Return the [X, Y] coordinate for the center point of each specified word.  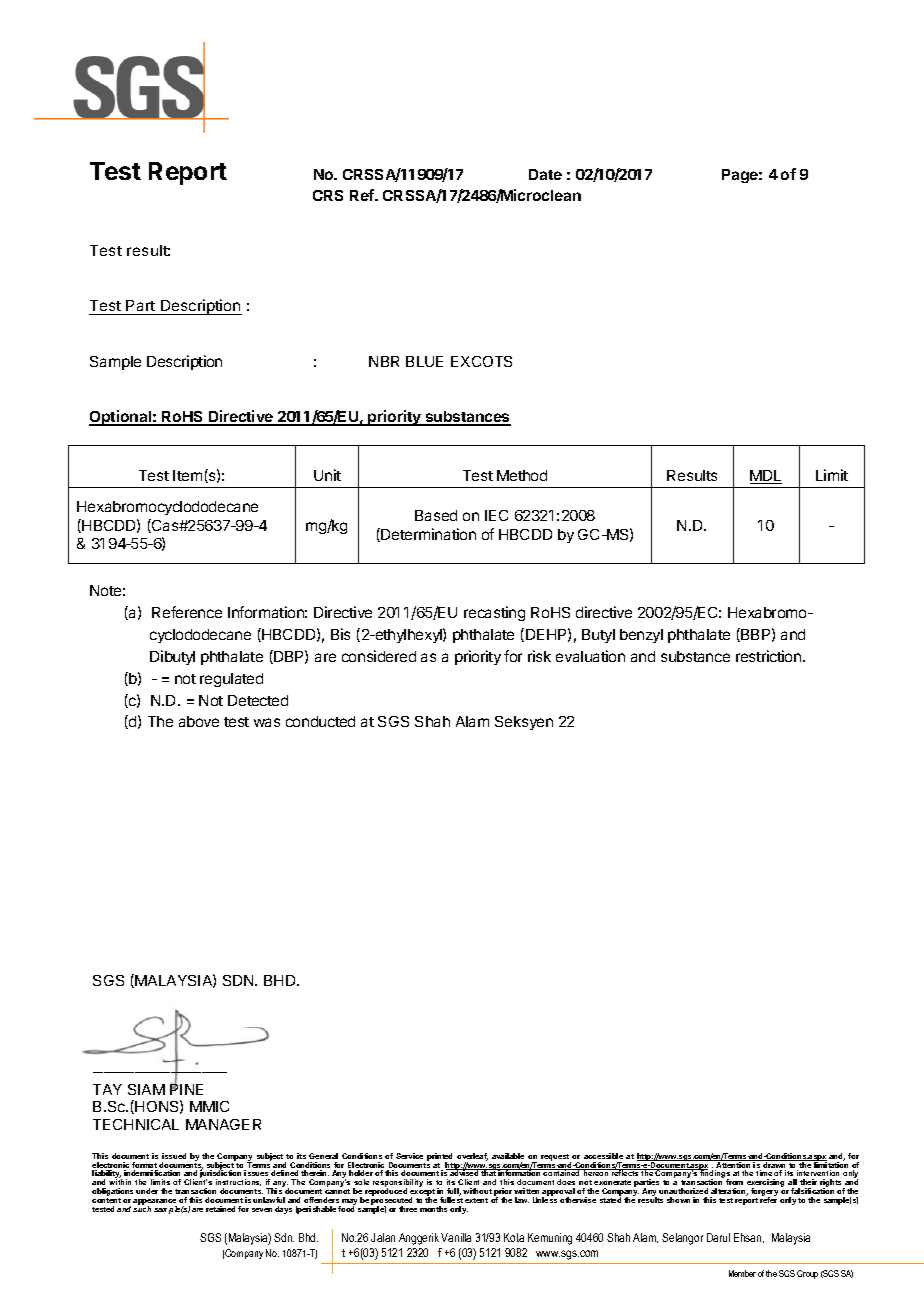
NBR [384, 361]
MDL [766, 477]
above [199, 721]
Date [545, 174]
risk [539, 656]
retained [220, 1209]
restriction [770, 656]
